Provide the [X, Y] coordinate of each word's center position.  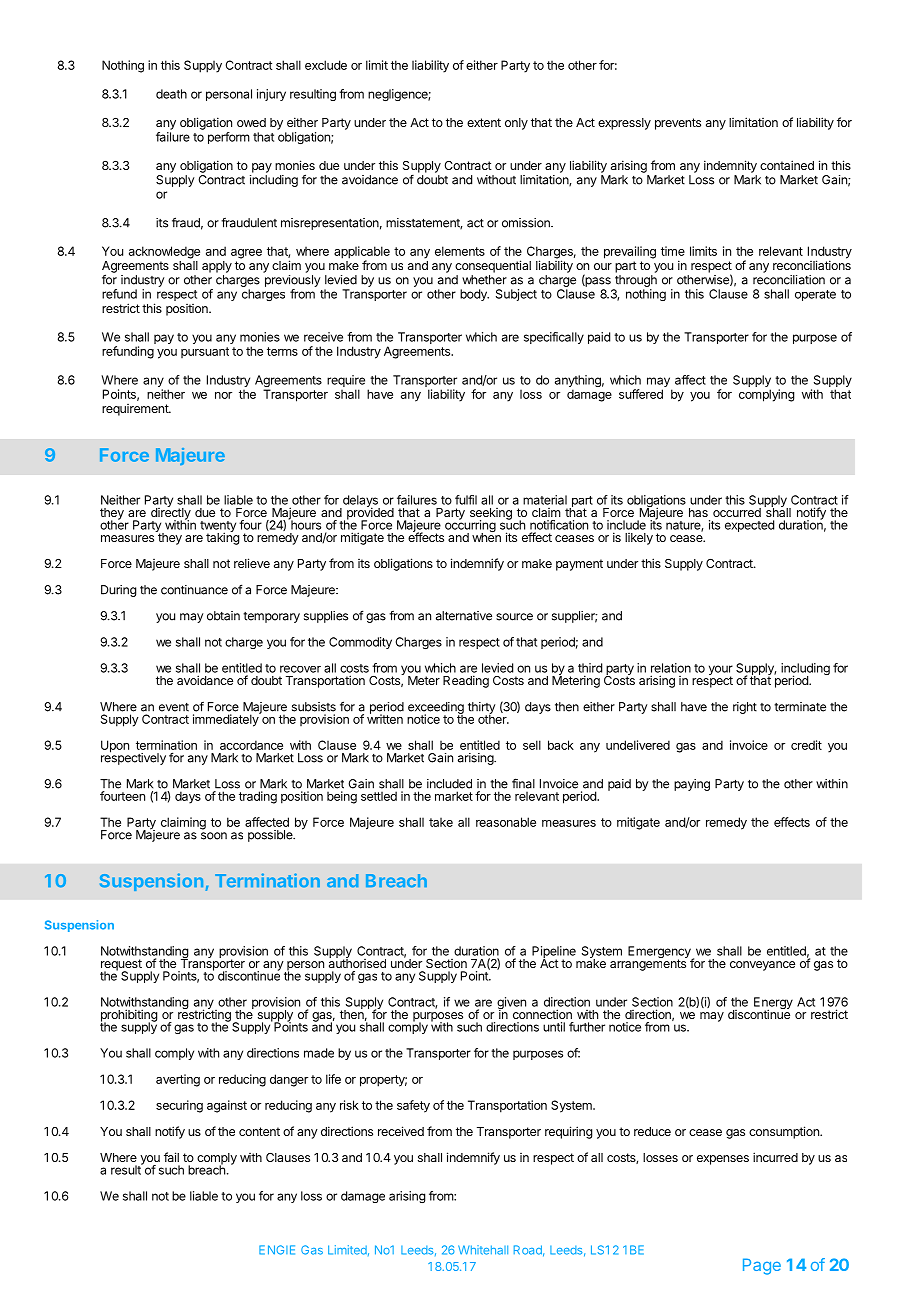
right [745, 708]
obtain [223, 616]
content [259, 1131]
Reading [466, 681]
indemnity [730, 166]
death [171, 94]
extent [484, 122]
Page [762, 1266]
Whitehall [483, 1250]
